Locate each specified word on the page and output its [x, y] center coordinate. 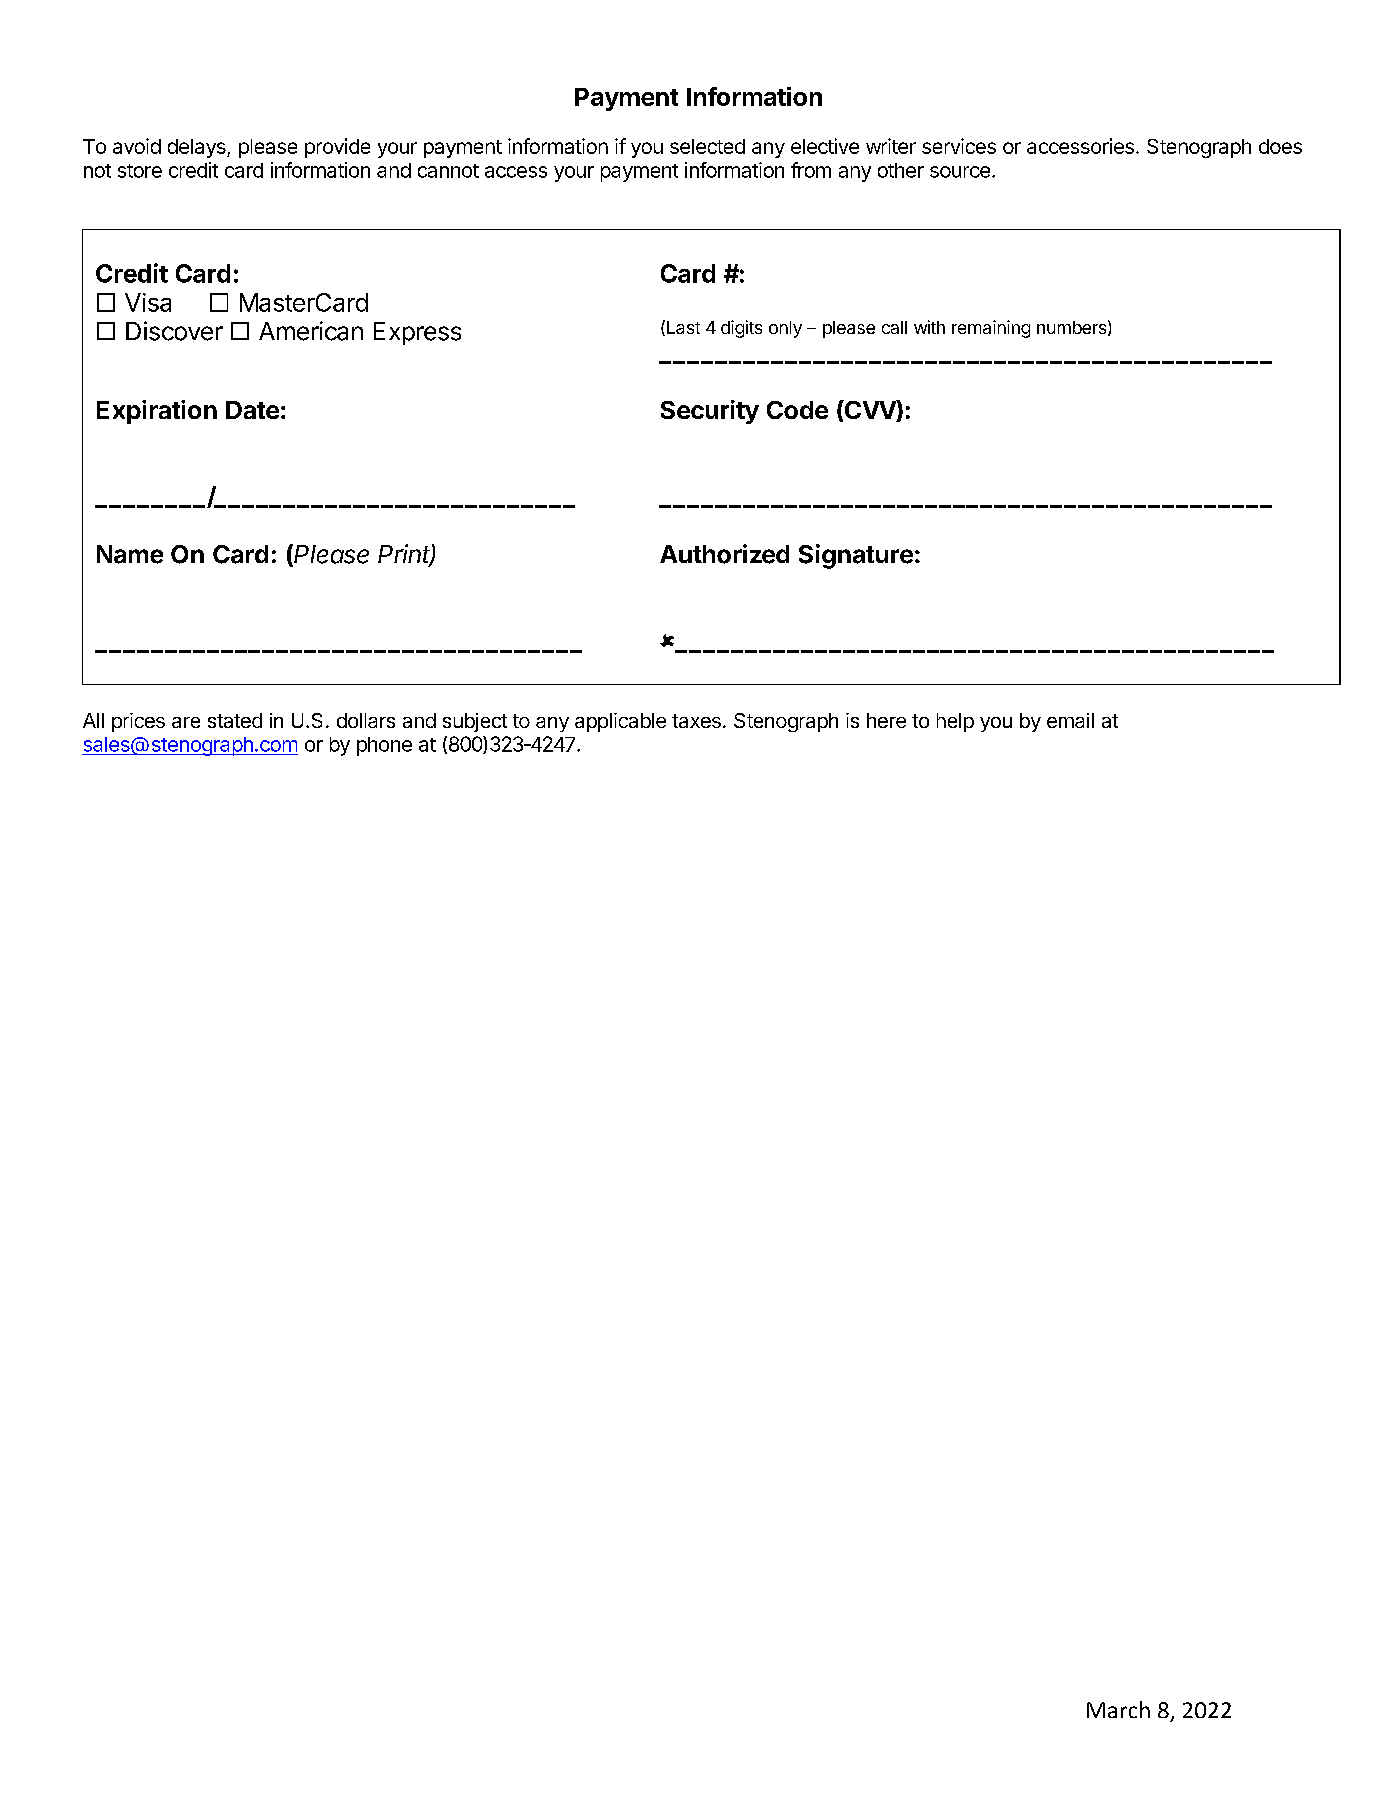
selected [707, 146]
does [1280, 146]
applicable [620, 722]
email [1070, 720]
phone [384, 746]
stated [235, 720]
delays [198, 148]
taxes [696, 721]
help [955, 722]
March [1118, 1709]
